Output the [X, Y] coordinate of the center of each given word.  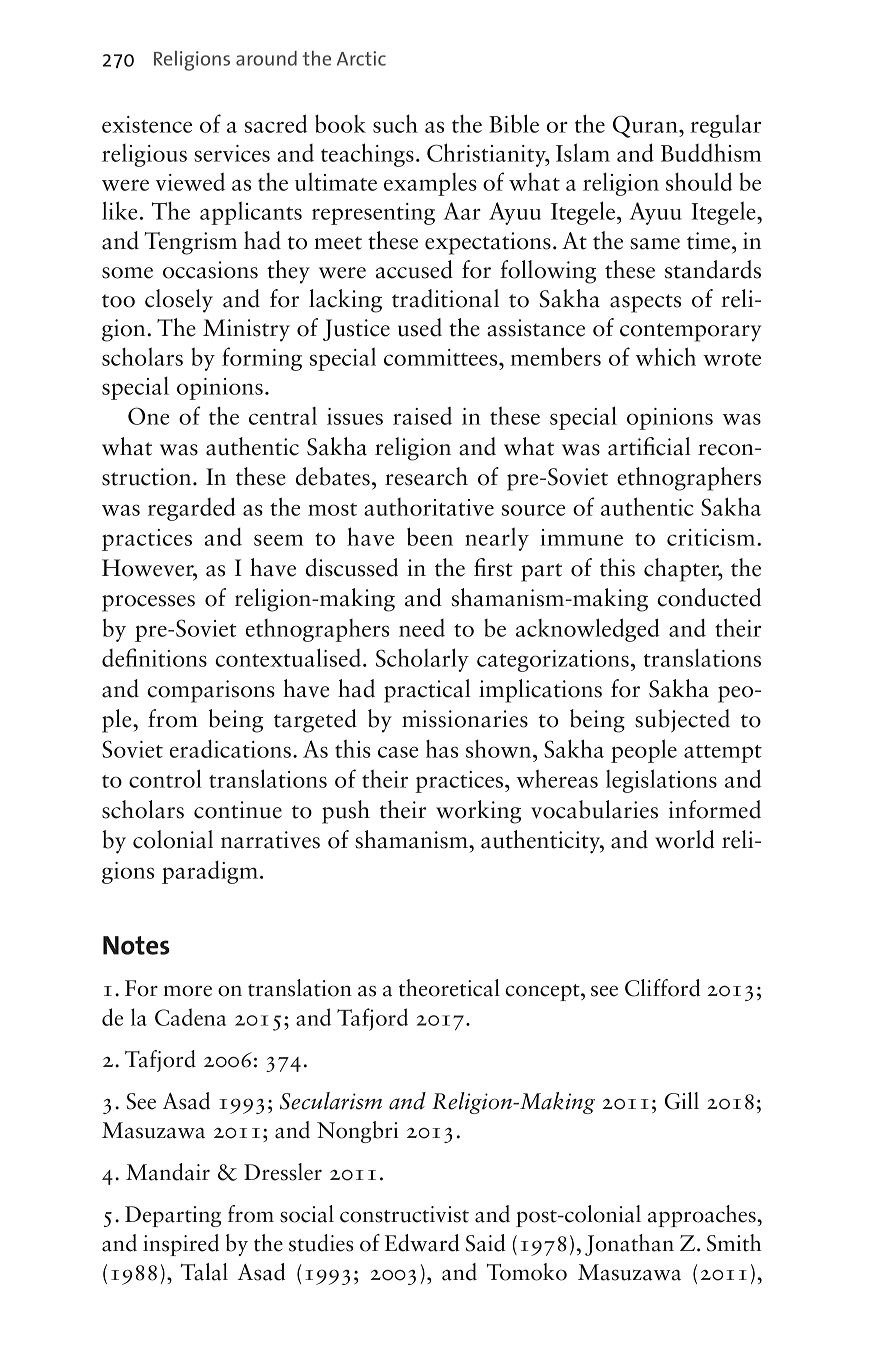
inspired [181, 1245]
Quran [646, 126]
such [395, 123]
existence [147, 124]
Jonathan [629, 1245]
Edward [422, 1243]
